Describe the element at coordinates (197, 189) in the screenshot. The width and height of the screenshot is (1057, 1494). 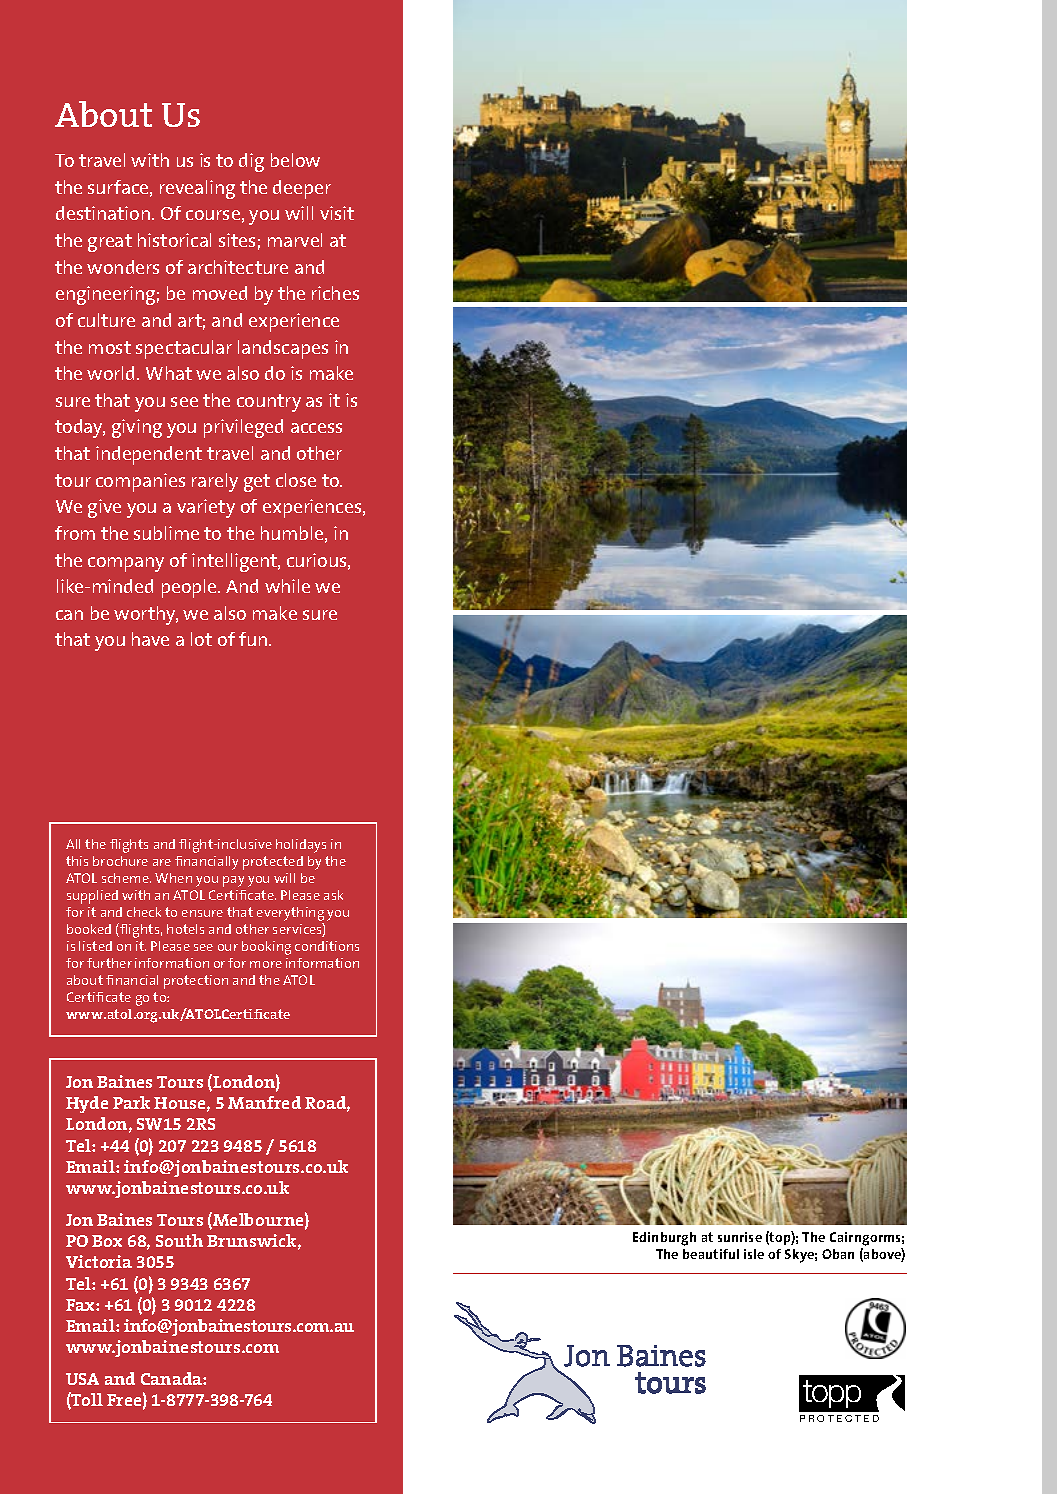
I see `revealing` at that location.
